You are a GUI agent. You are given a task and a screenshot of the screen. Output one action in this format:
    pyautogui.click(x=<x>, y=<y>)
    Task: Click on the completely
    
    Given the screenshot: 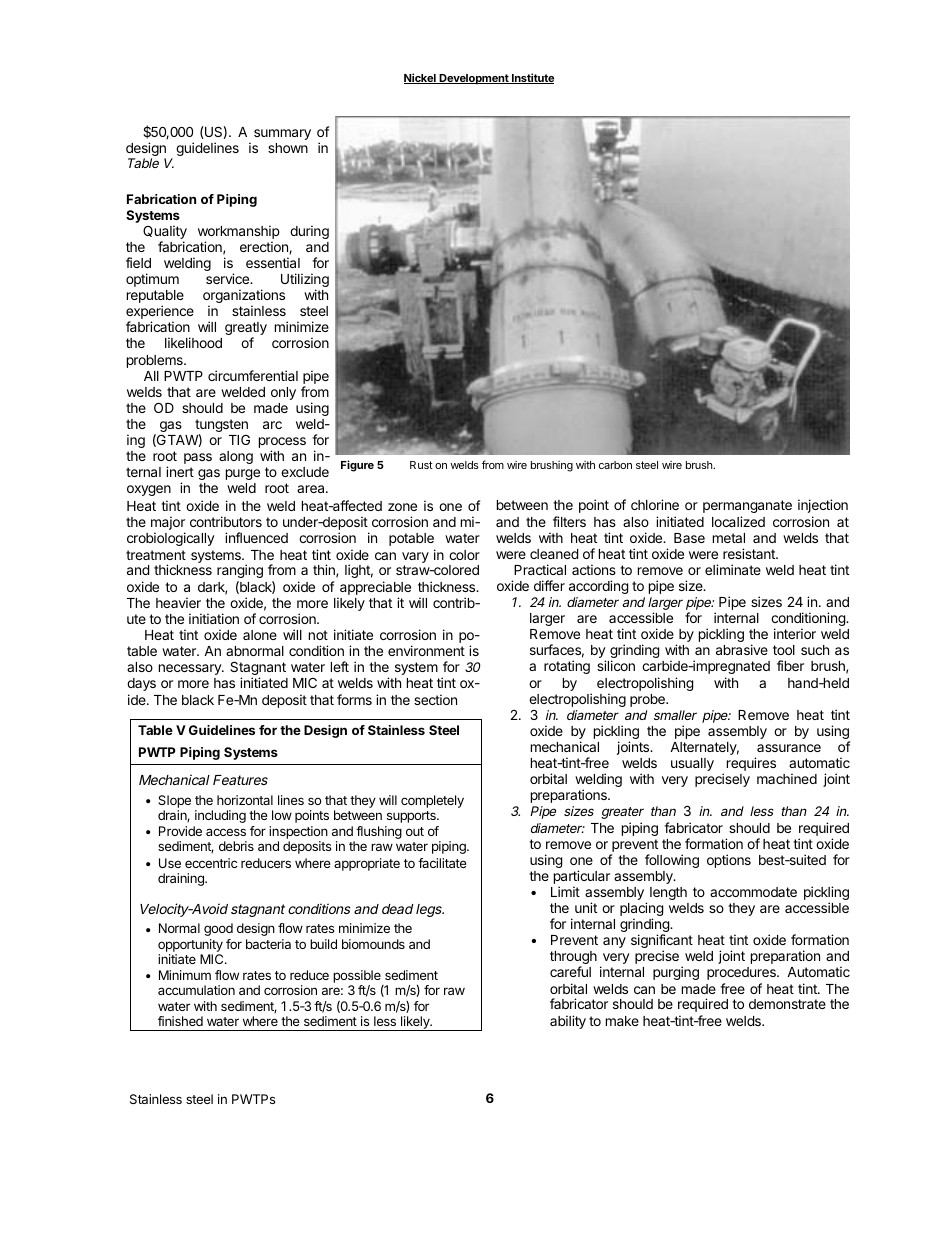 What is the action you would take?
    pyautogui.click(x=432, y=801)
